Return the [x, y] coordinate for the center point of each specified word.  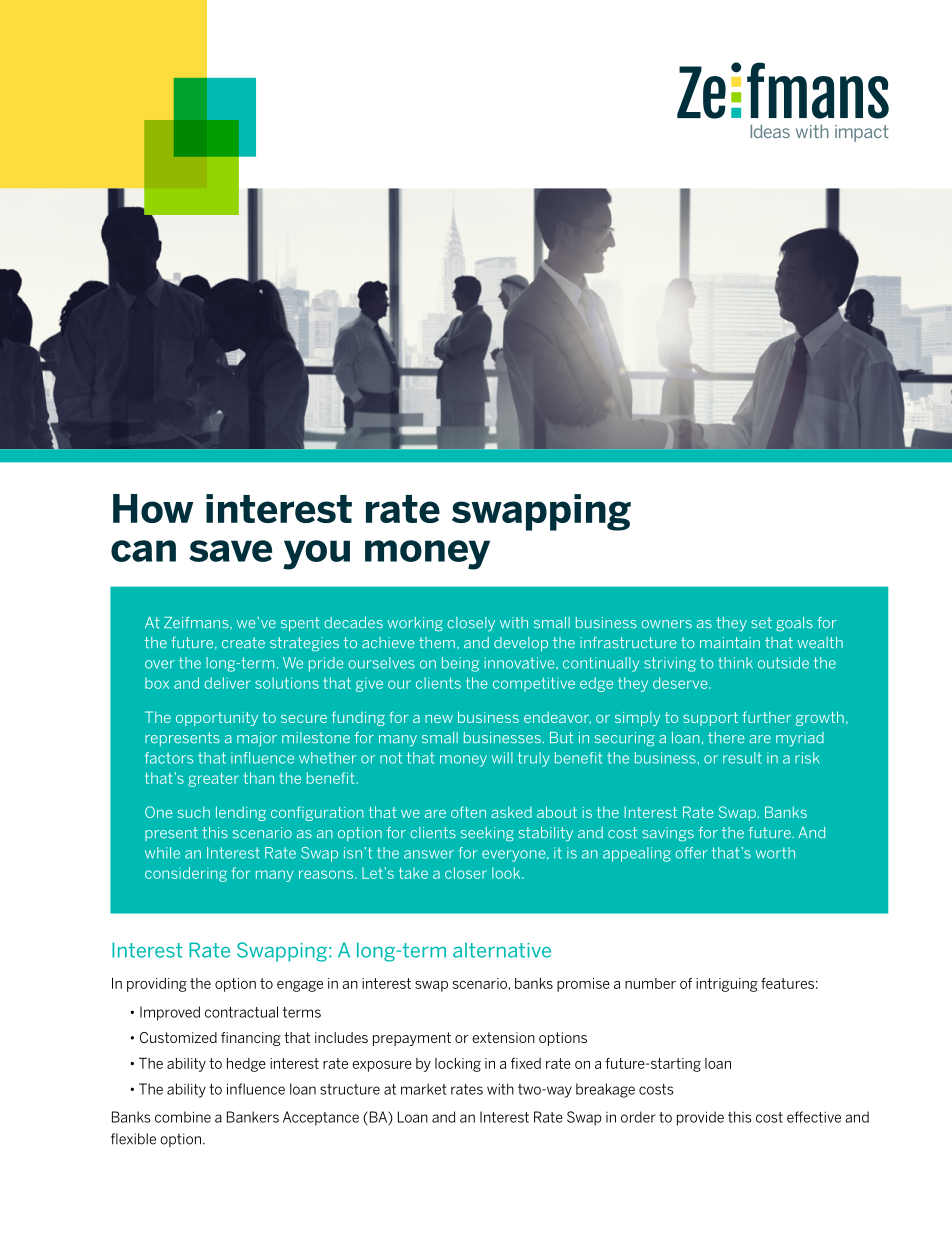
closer [466, 873]
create [243, 643]
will [502, 758]
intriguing [727, 985]
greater [213, 780]
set [761, 623]
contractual [241, 1012]
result [742, 758]
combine [183, 1117]
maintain [730, 642]
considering [186, 874]
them [437, 642]
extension [503, 1037]
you [316, 555]
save [230, 551]
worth [775, 853]
